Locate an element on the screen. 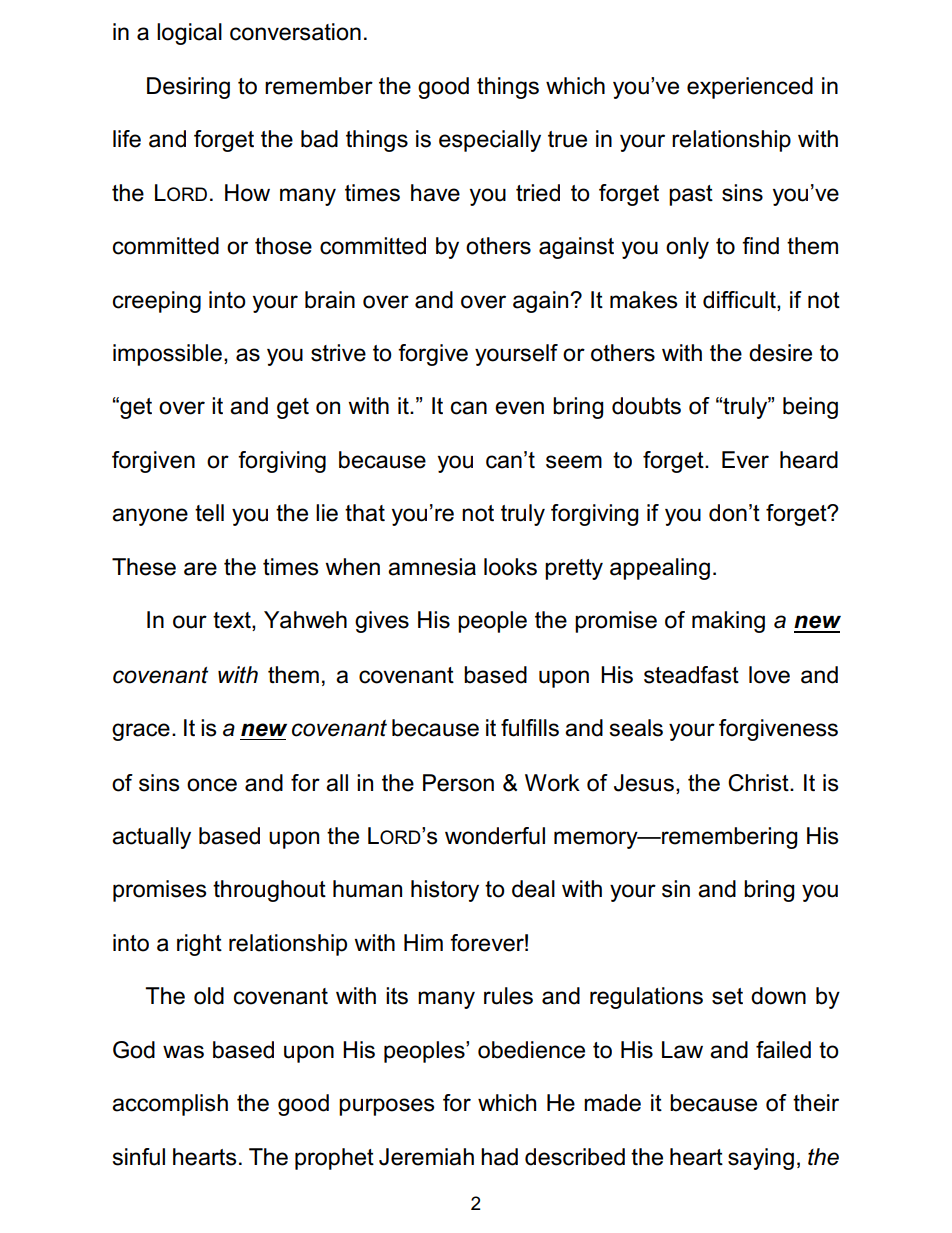 The height and width of the screenshot is (1233, 952). had is located at coordinates (499, 1157).
